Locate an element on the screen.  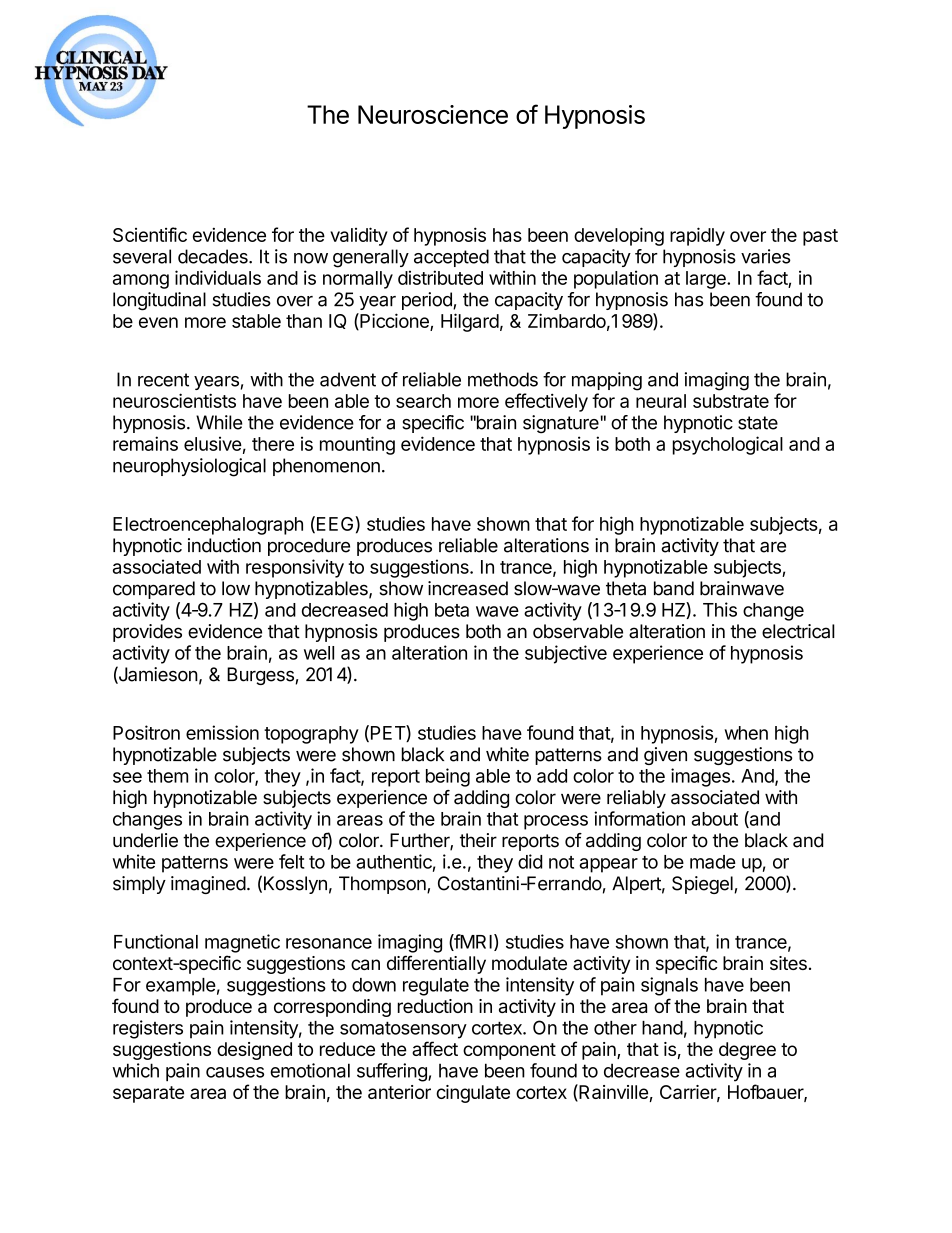
causes is located at coordinates (235, 1072).
